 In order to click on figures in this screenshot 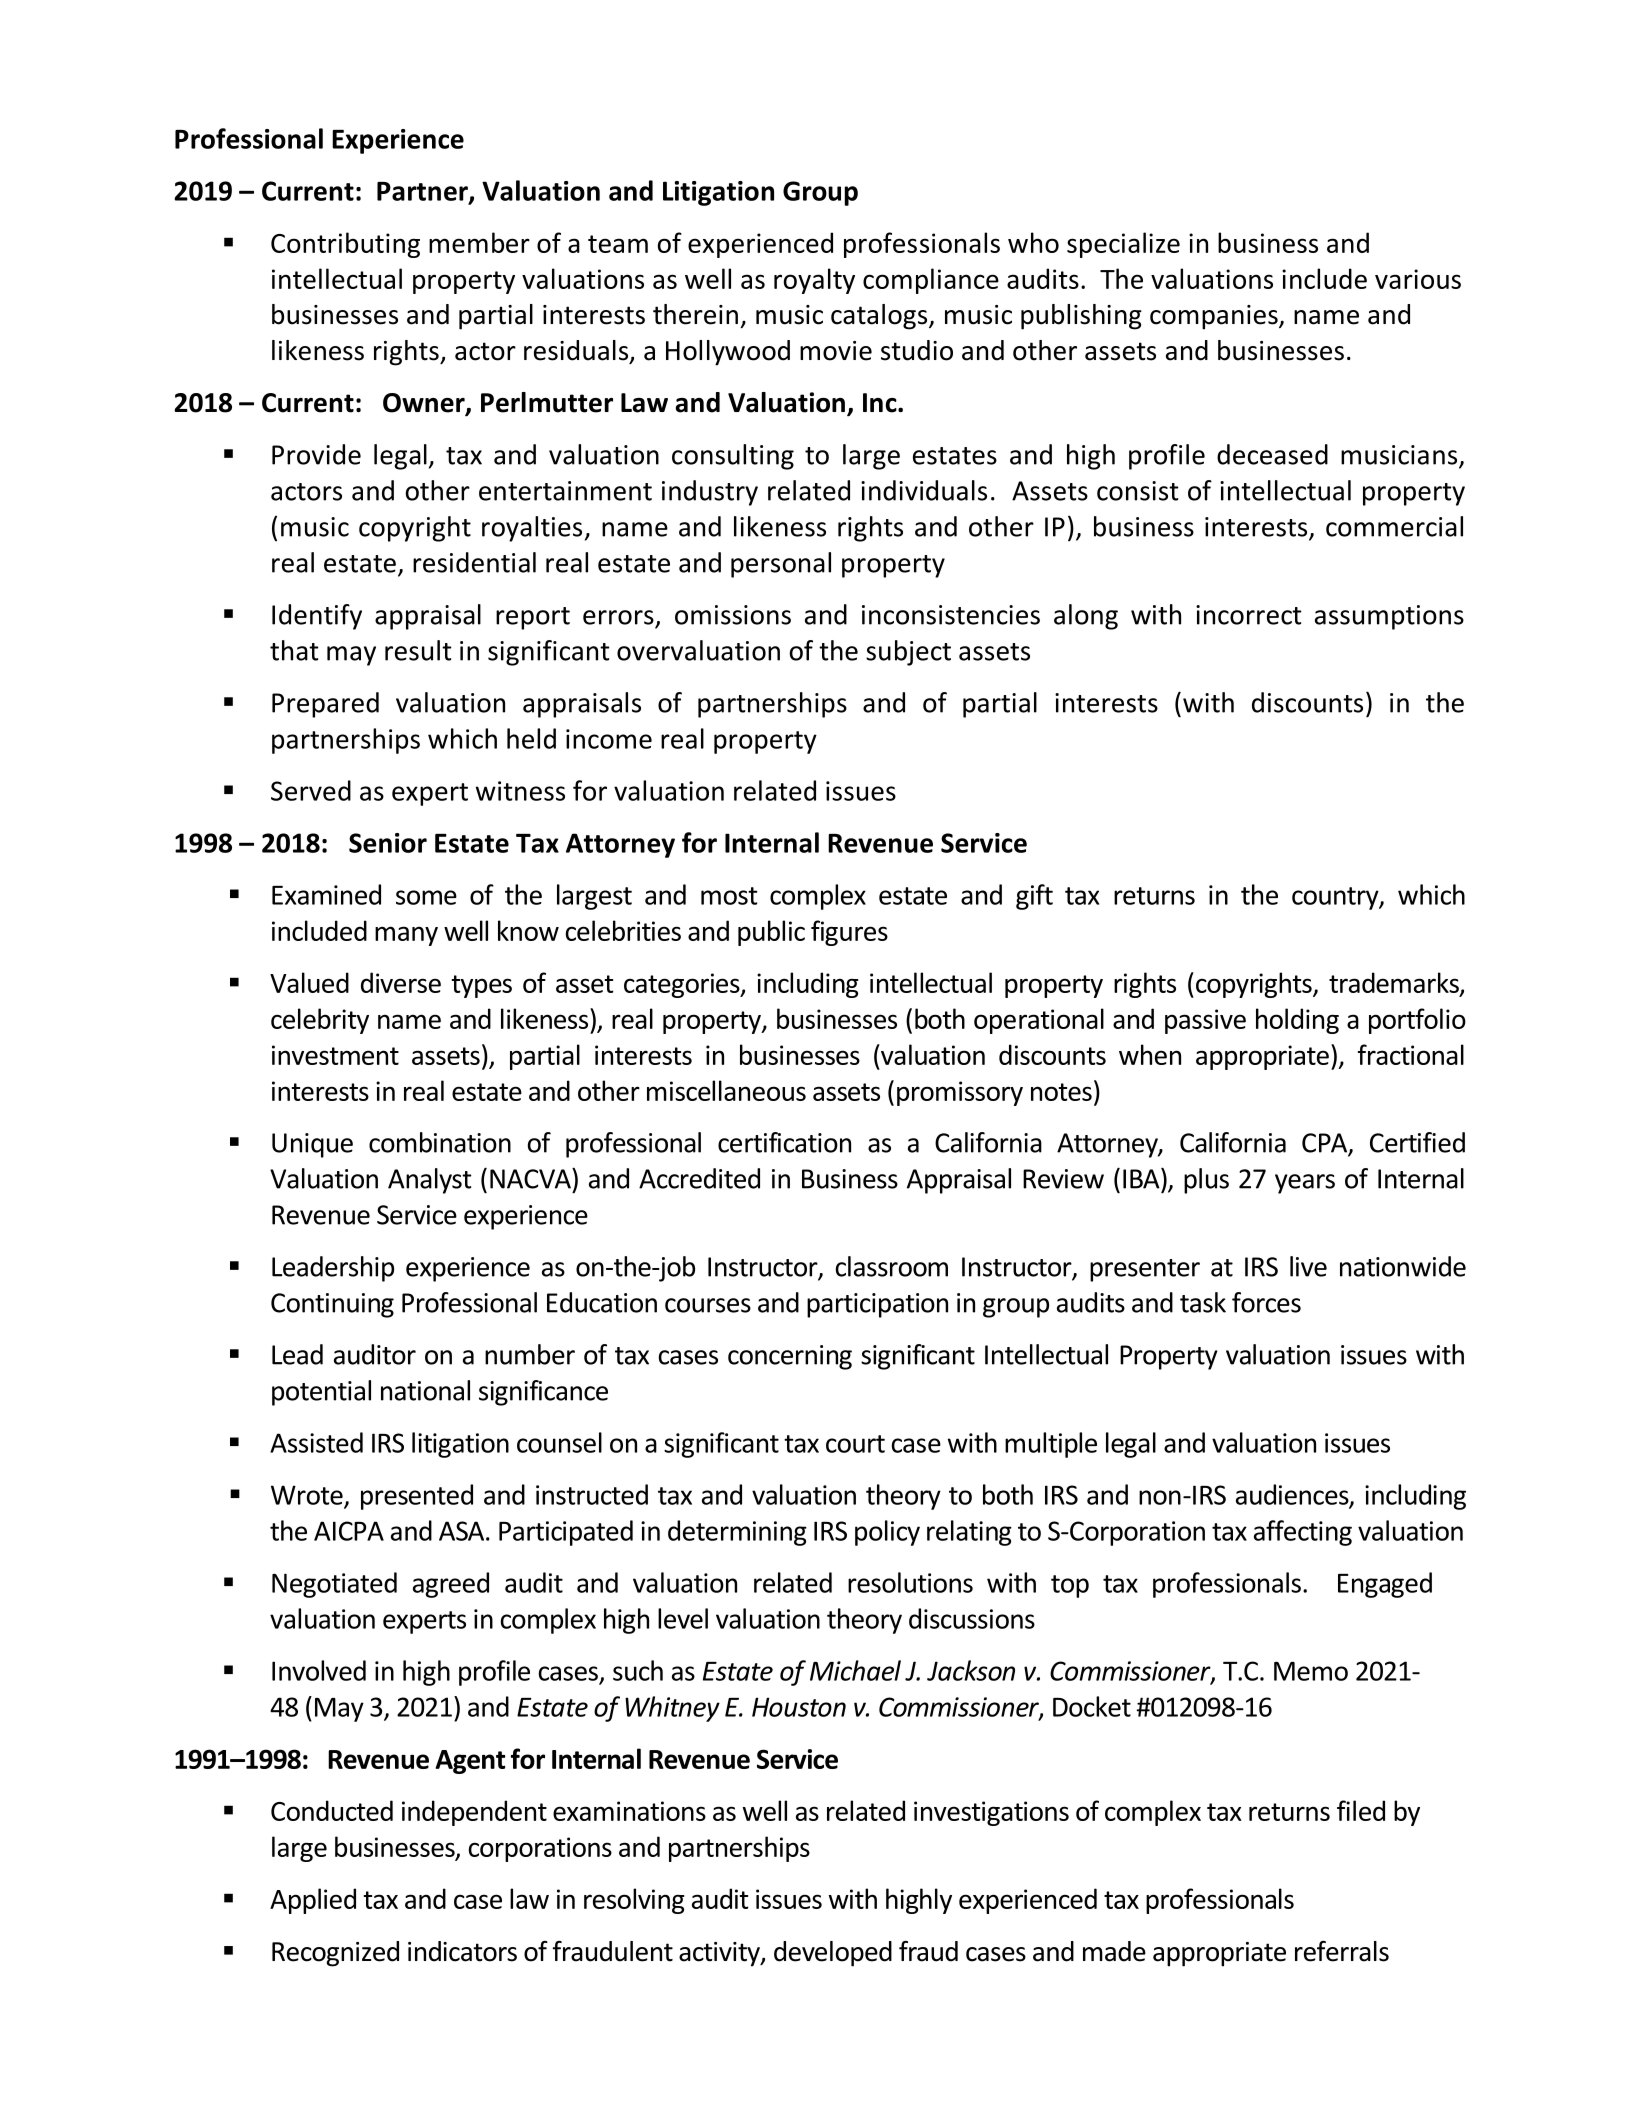, I will do `click(849, 933)`.
